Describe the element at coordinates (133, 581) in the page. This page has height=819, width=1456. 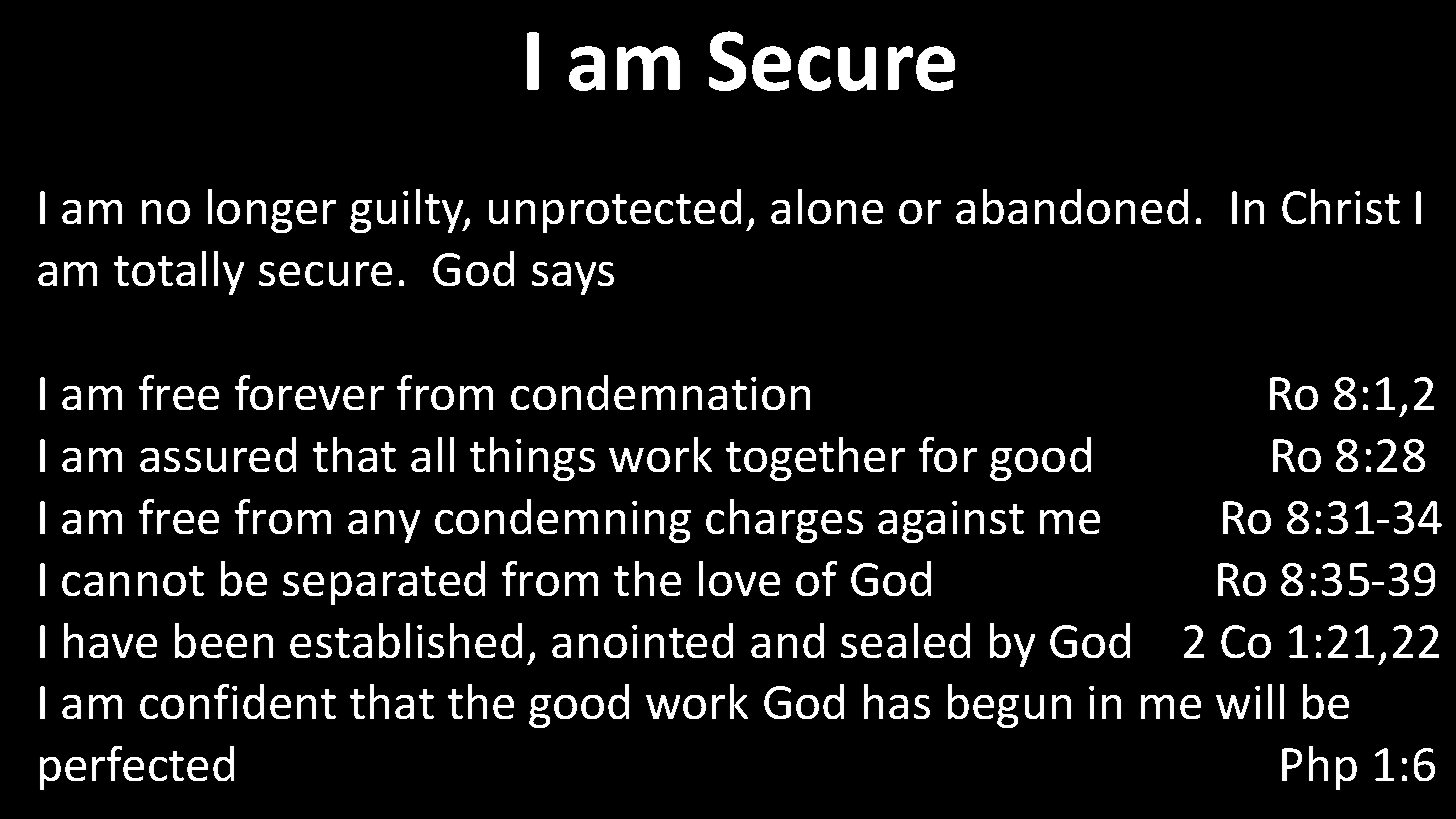
I see `cannot` at that location.
